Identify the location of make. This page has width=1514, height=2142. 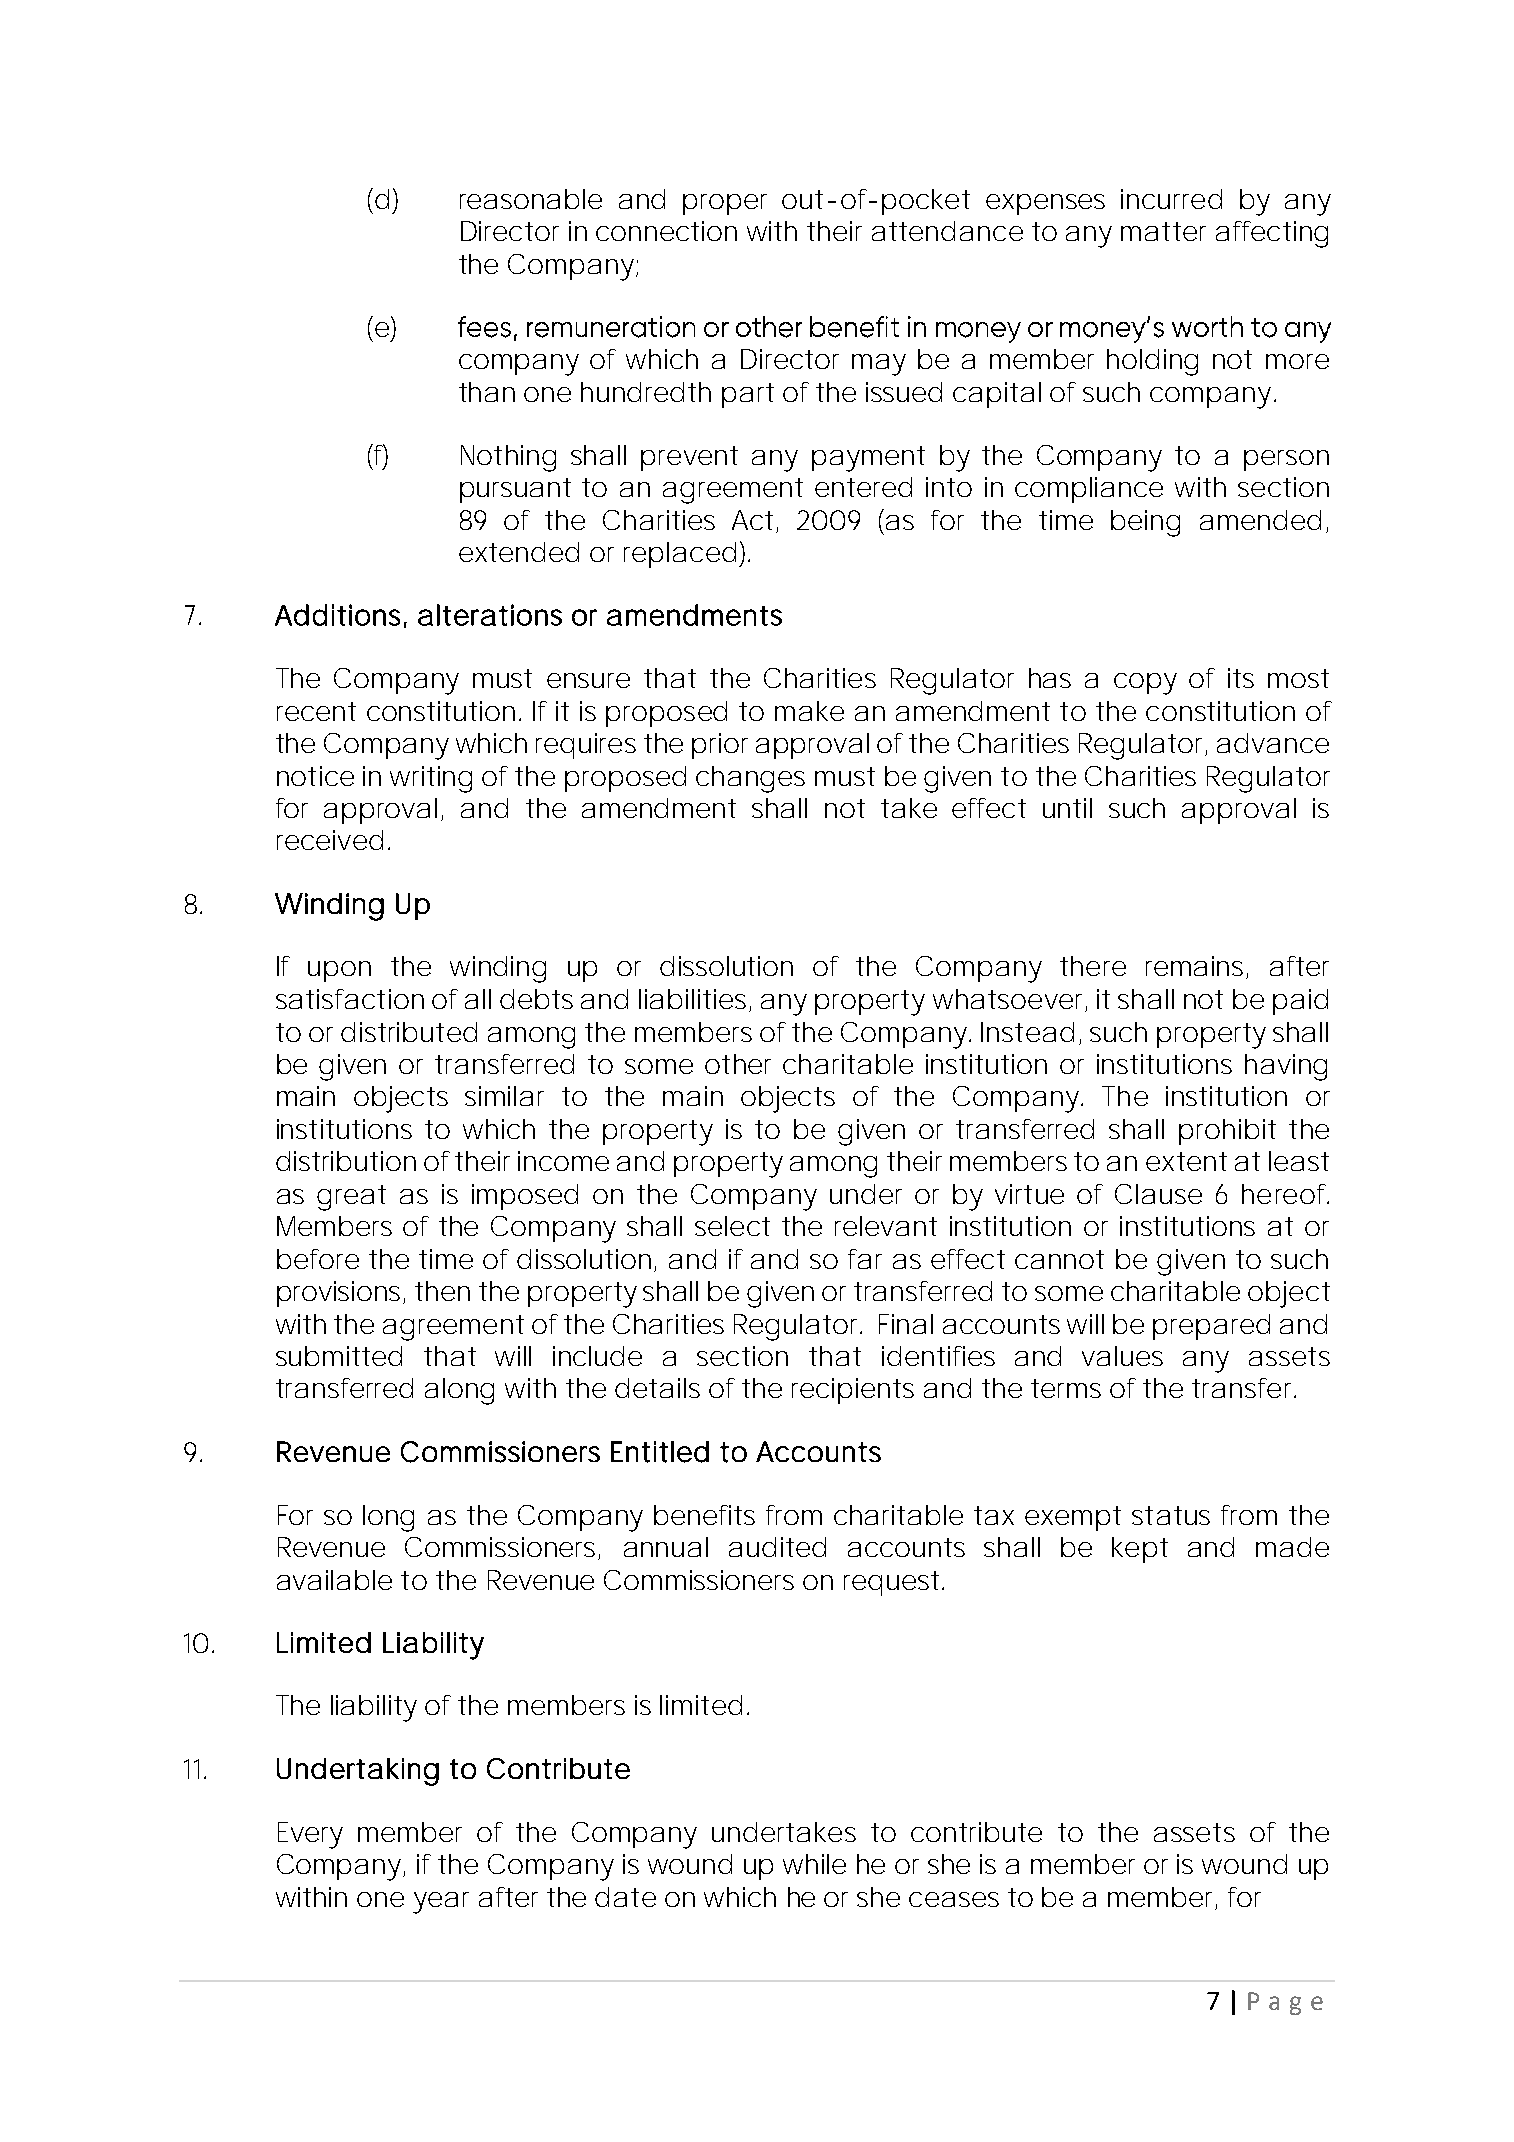
(809, 711).
